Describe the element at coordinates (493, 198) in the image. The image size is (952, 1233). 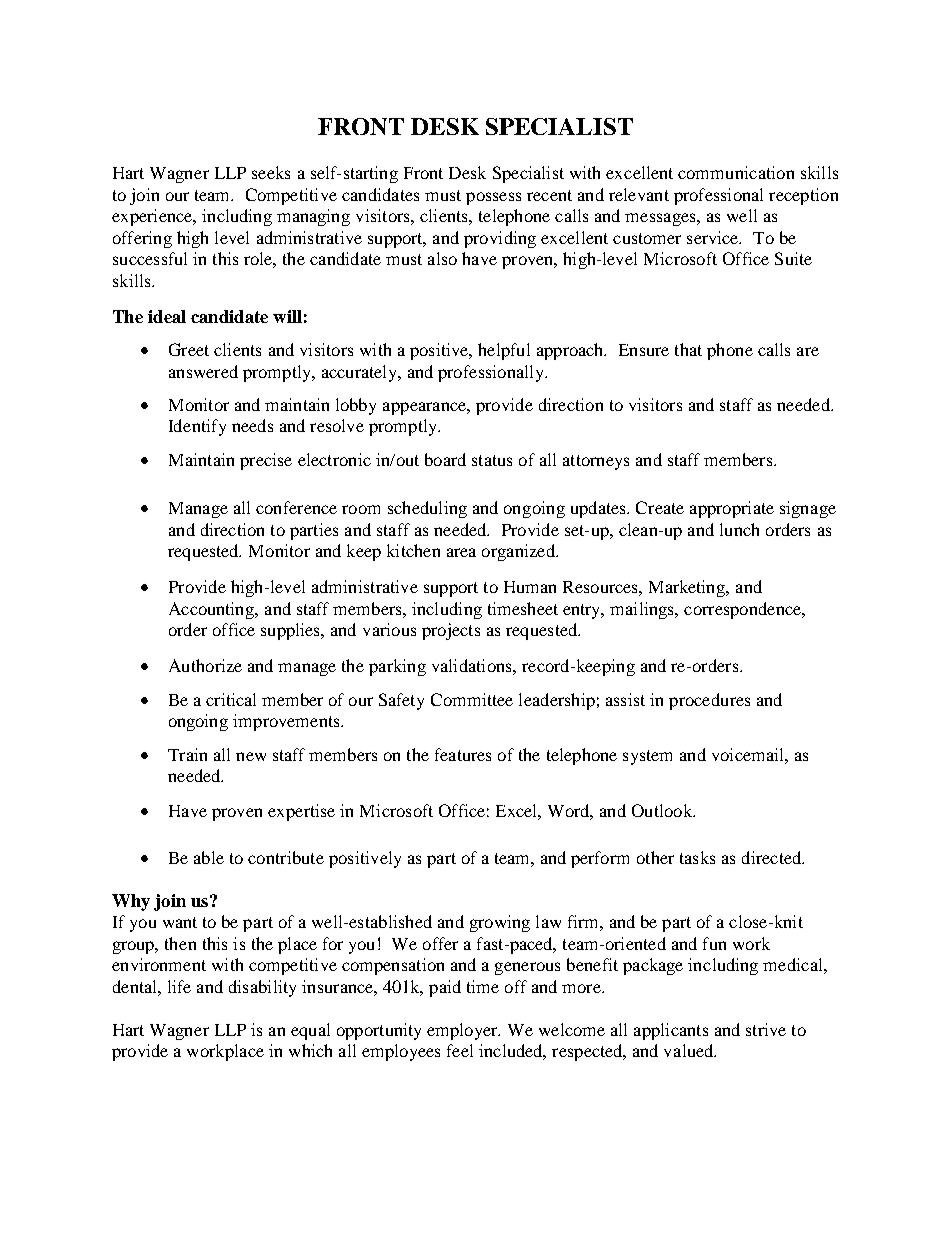
I see `possess` at that location.
